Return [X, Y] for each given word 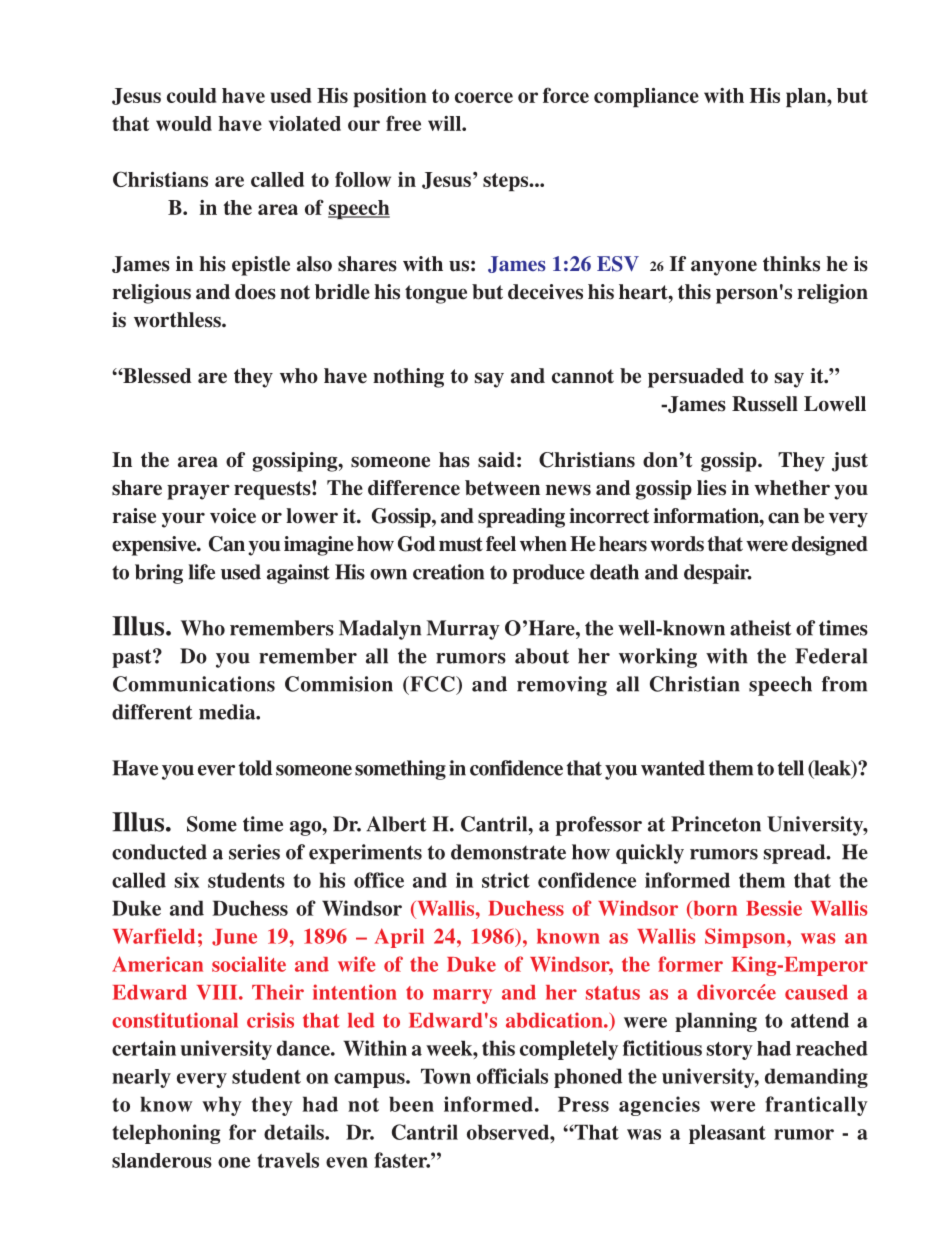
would [184, 123]
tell [791, 768]
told [255, 768]
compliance [646, 97]
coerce [484, 97]
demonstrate [508, 852]
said [496, 460]
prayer [198, 492]
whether [792, 488]
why [222, 1106]
